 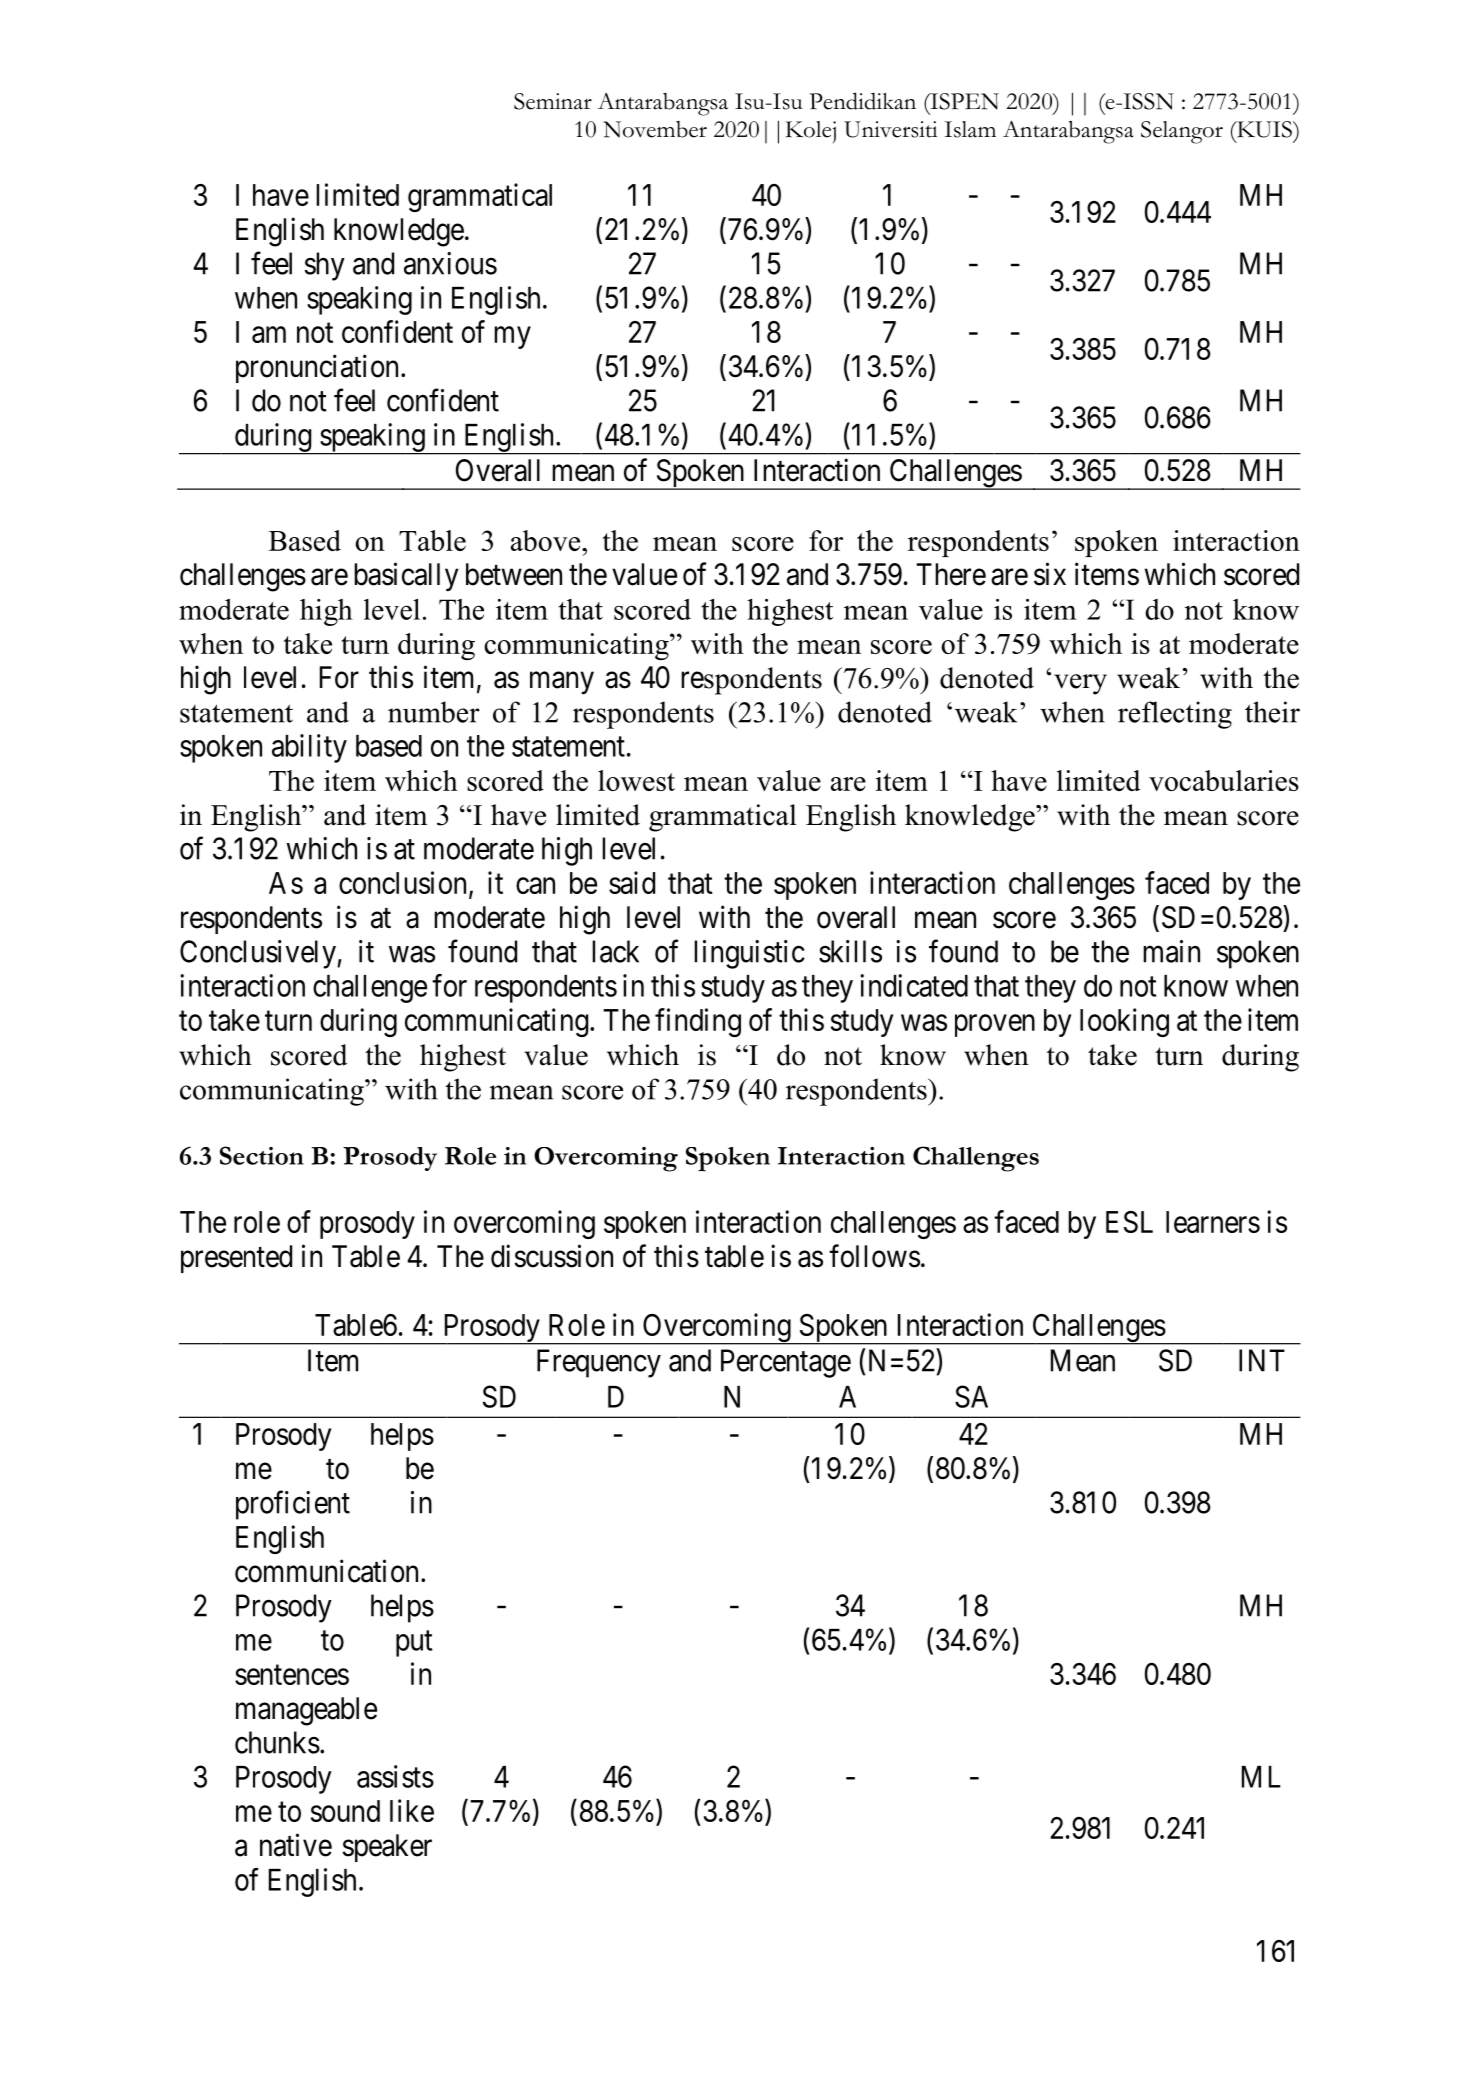 I want to click on Selangor, so click(x=1182, y=132).
